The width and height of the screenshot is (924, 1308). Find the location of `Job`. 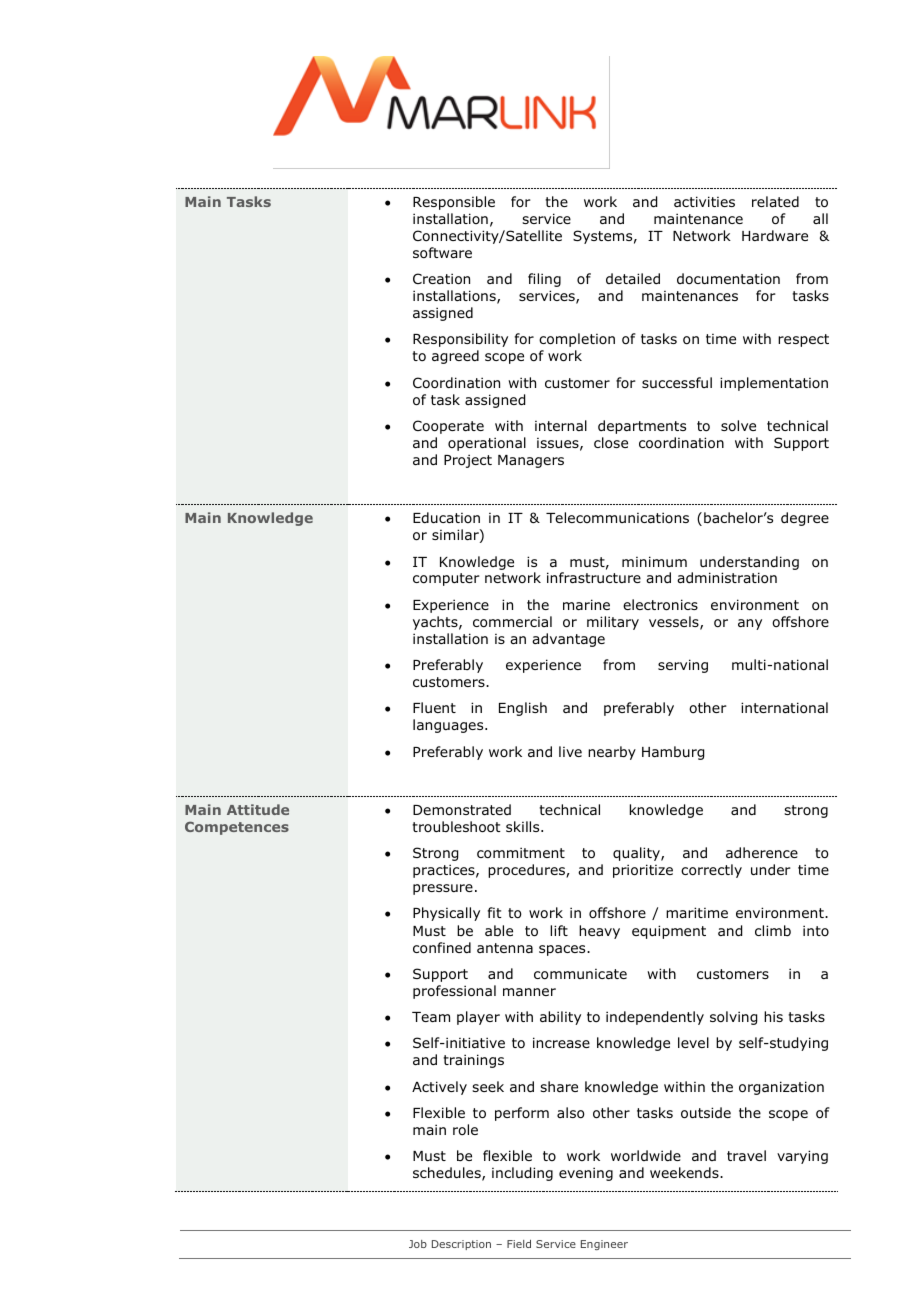

Job is located at coordinates (418, 1244).
